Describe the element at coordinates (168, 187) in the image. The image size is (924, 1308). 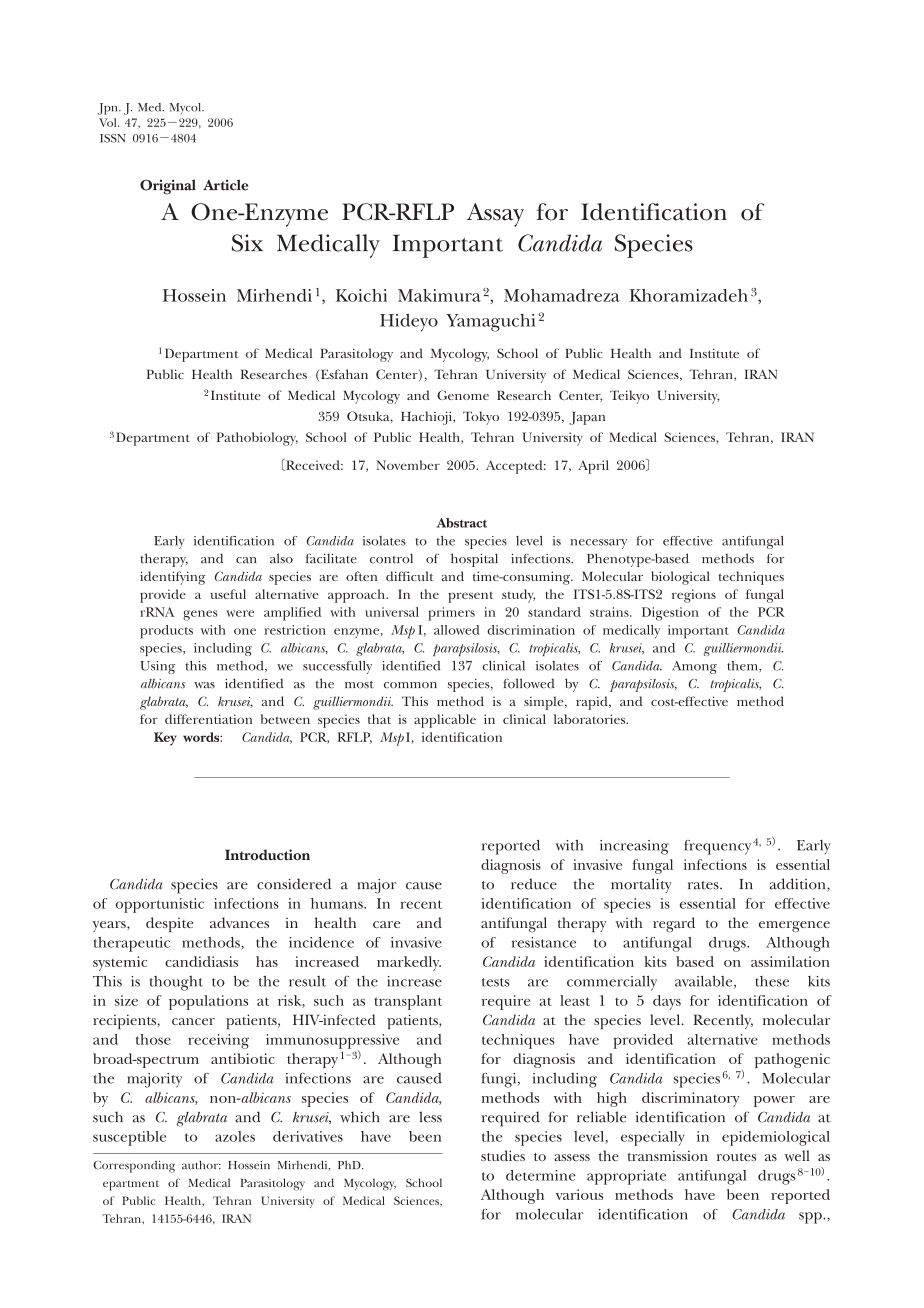
I see `Original` at that location.
